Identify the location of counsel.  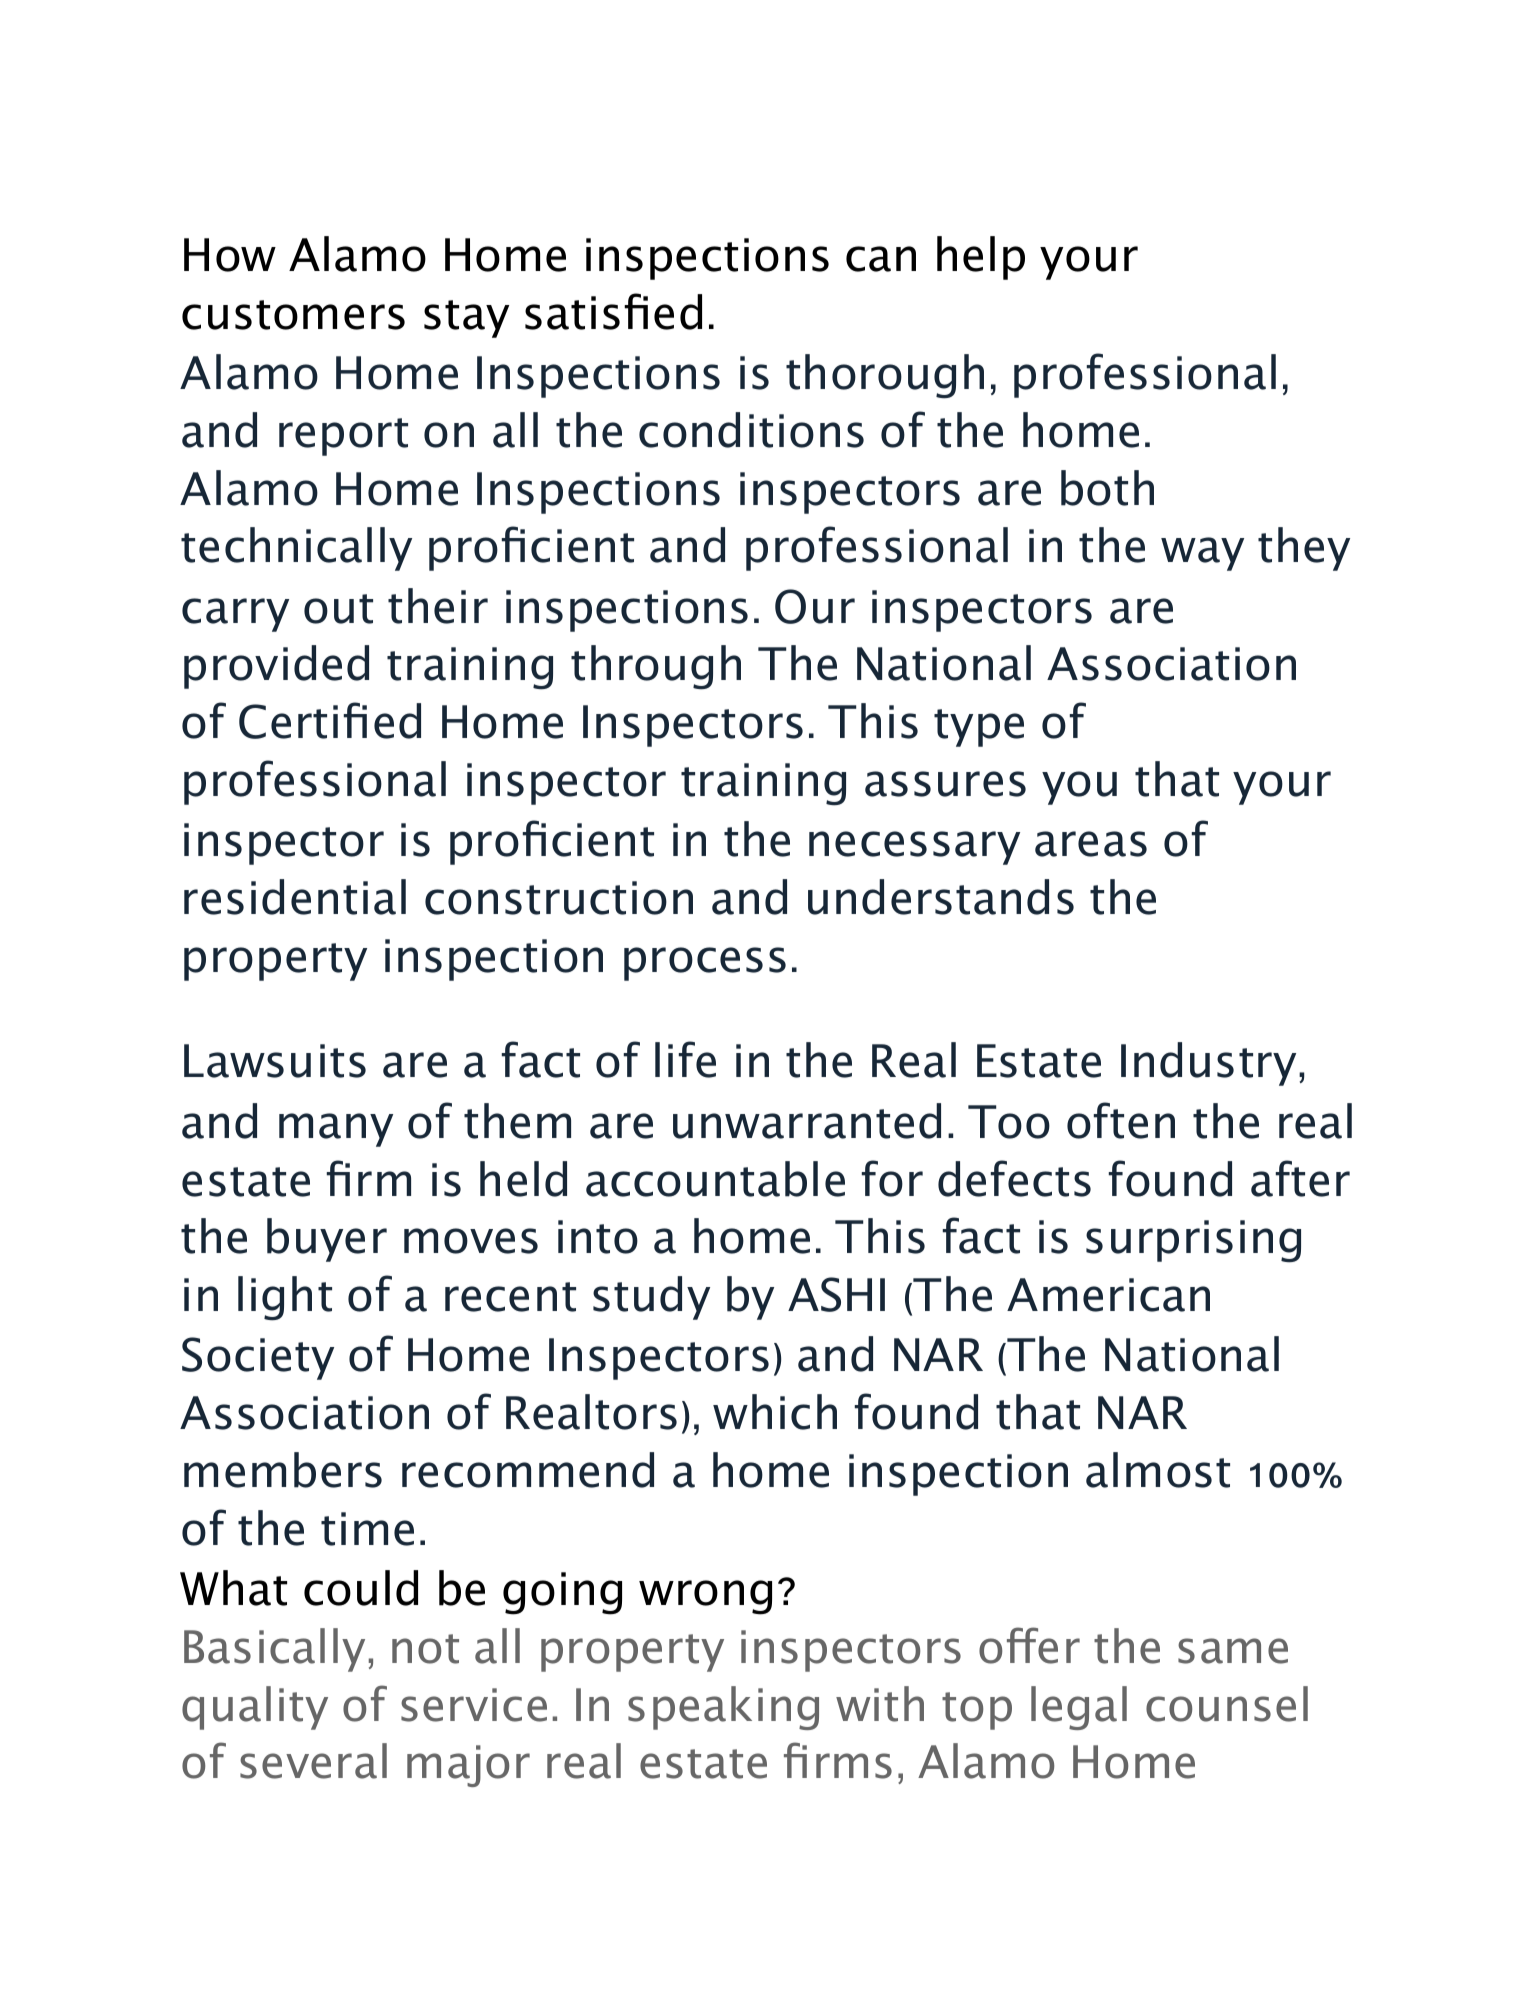
(1227, 1704).
